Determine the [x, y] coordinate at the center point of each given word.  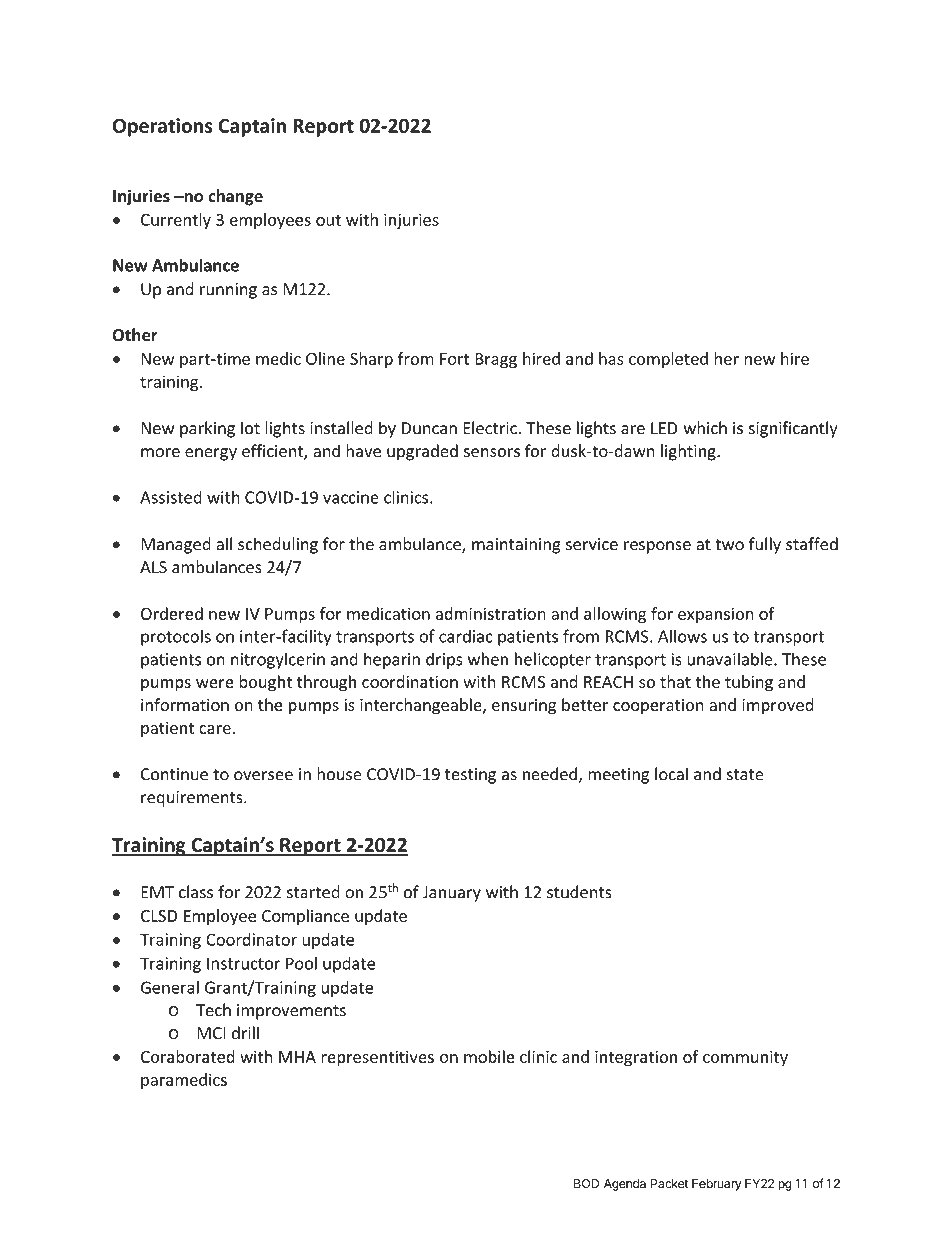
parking [207, 429]
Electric [491, 428]
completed [668, 360]
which [705, 428]
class [196, 892]
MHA [297, 1057]
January [452, 894]
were [215, 683]
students [579, 892]
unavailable [731, 659]
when [488, 659]
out [328, 220]
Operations [163, 127]
